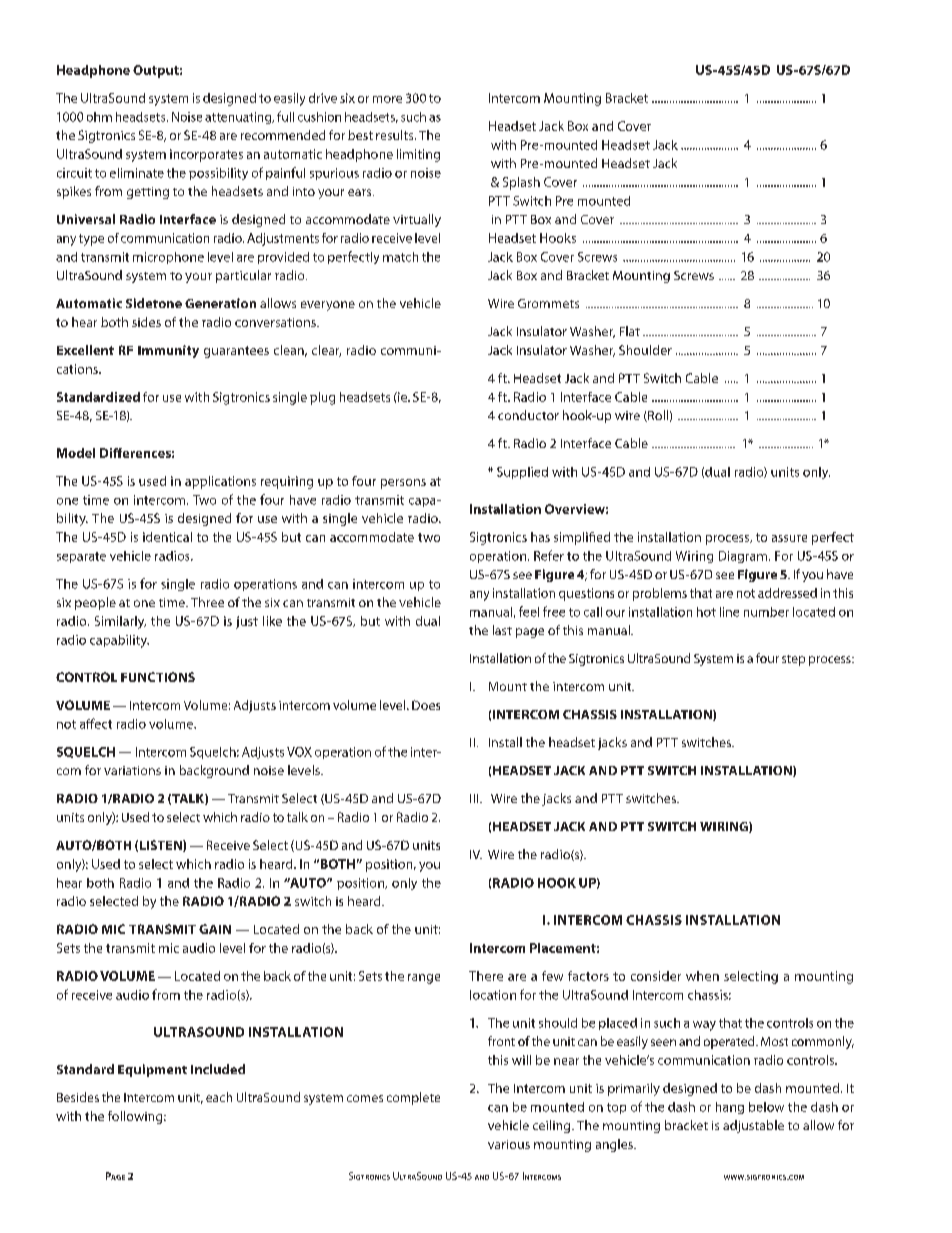 The height and width of the page is (1233, 952). I want to click on Similarly, so click(120, 622).
